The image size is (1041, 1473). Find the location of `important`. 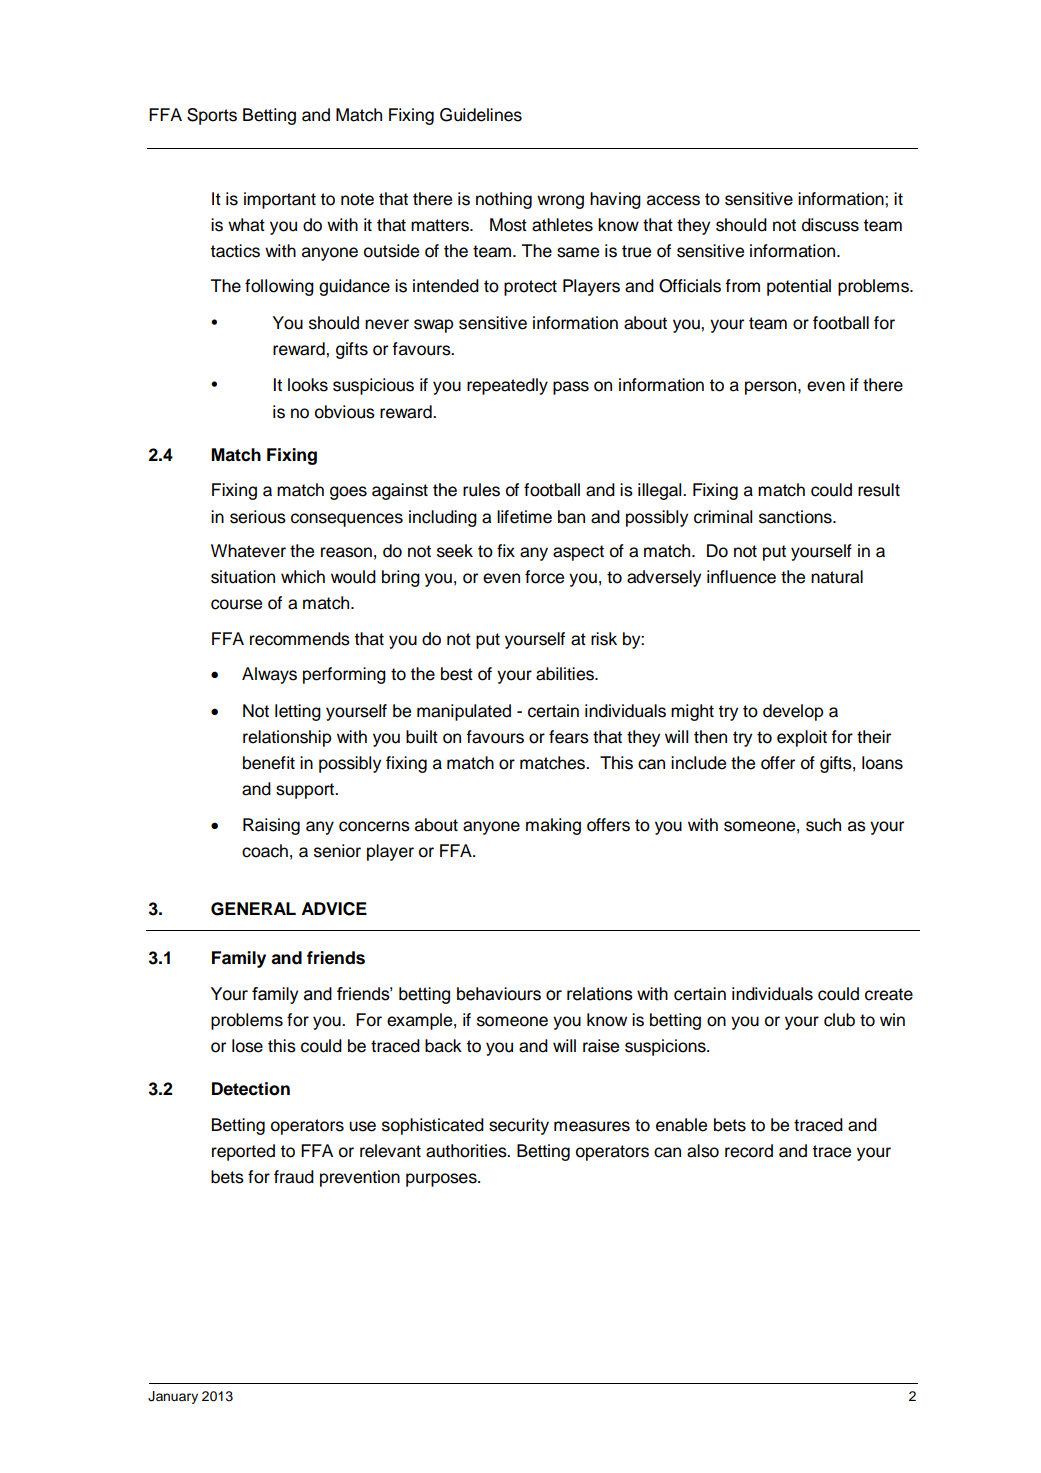

important is located at coordinates (280, 200).
